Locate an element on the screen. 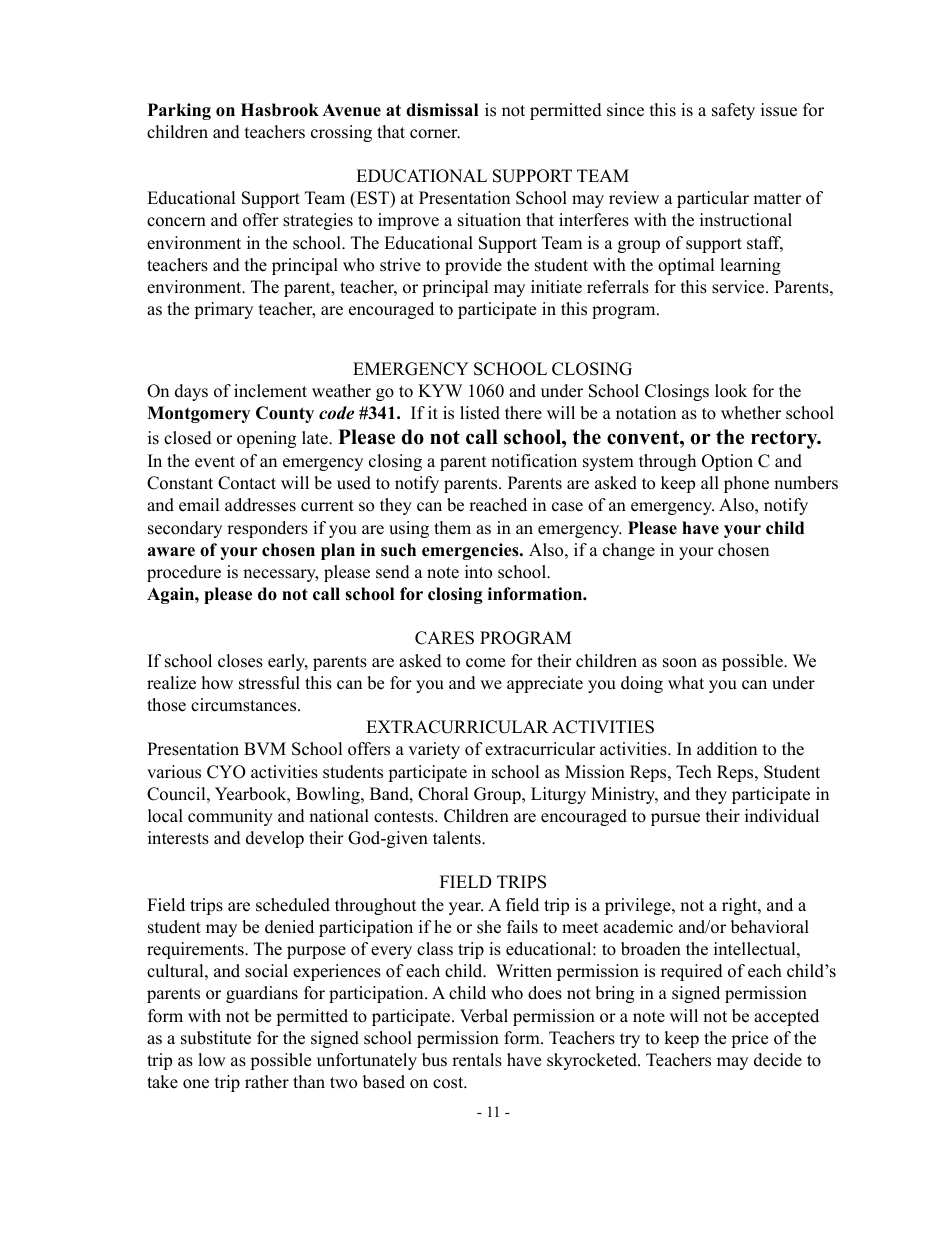 Image resolution: width=952 pixels, height=1233 pixels. corner is located at coordinates (435, 134).
